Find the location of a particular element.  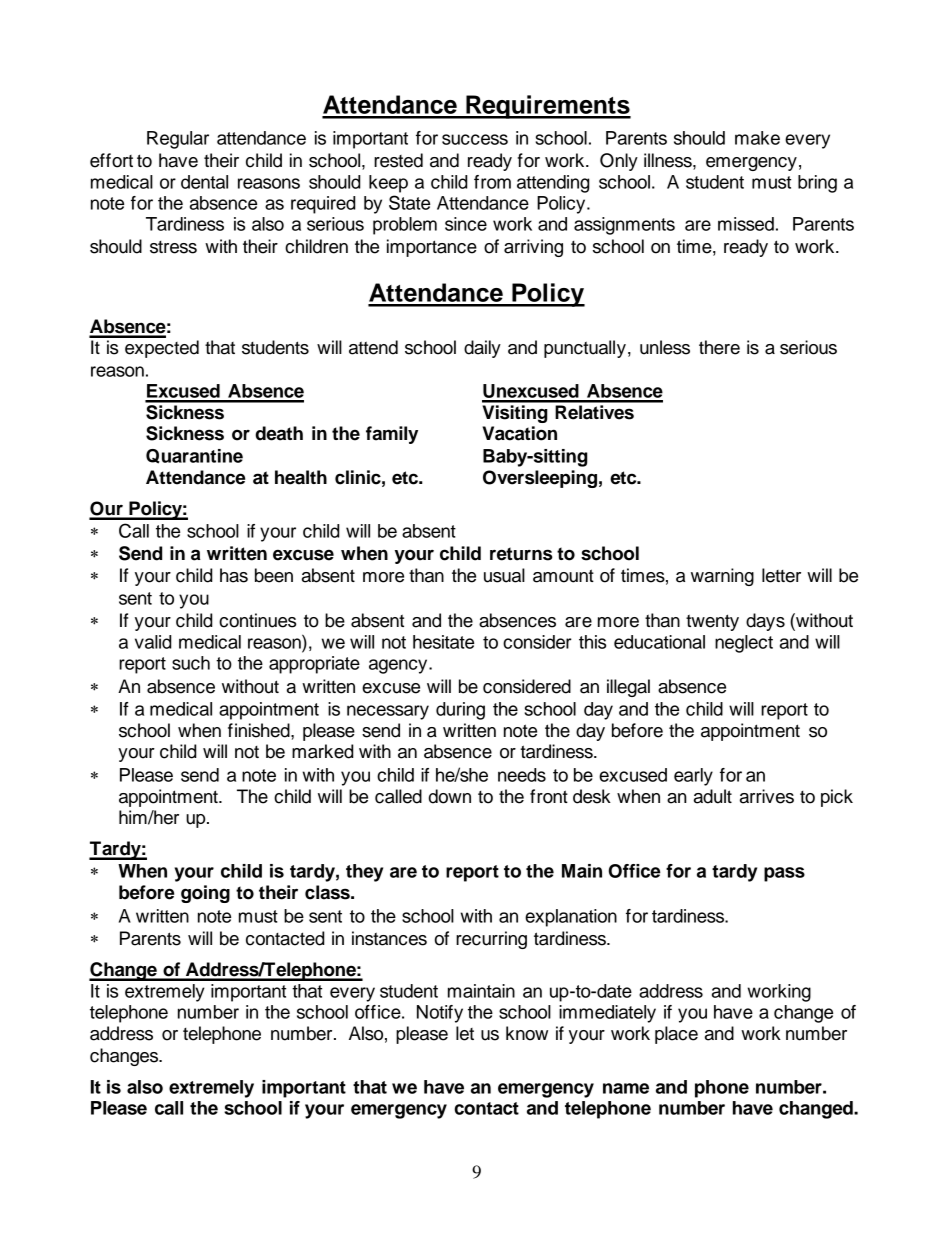

Regular is located at coordinates (178, 140).
